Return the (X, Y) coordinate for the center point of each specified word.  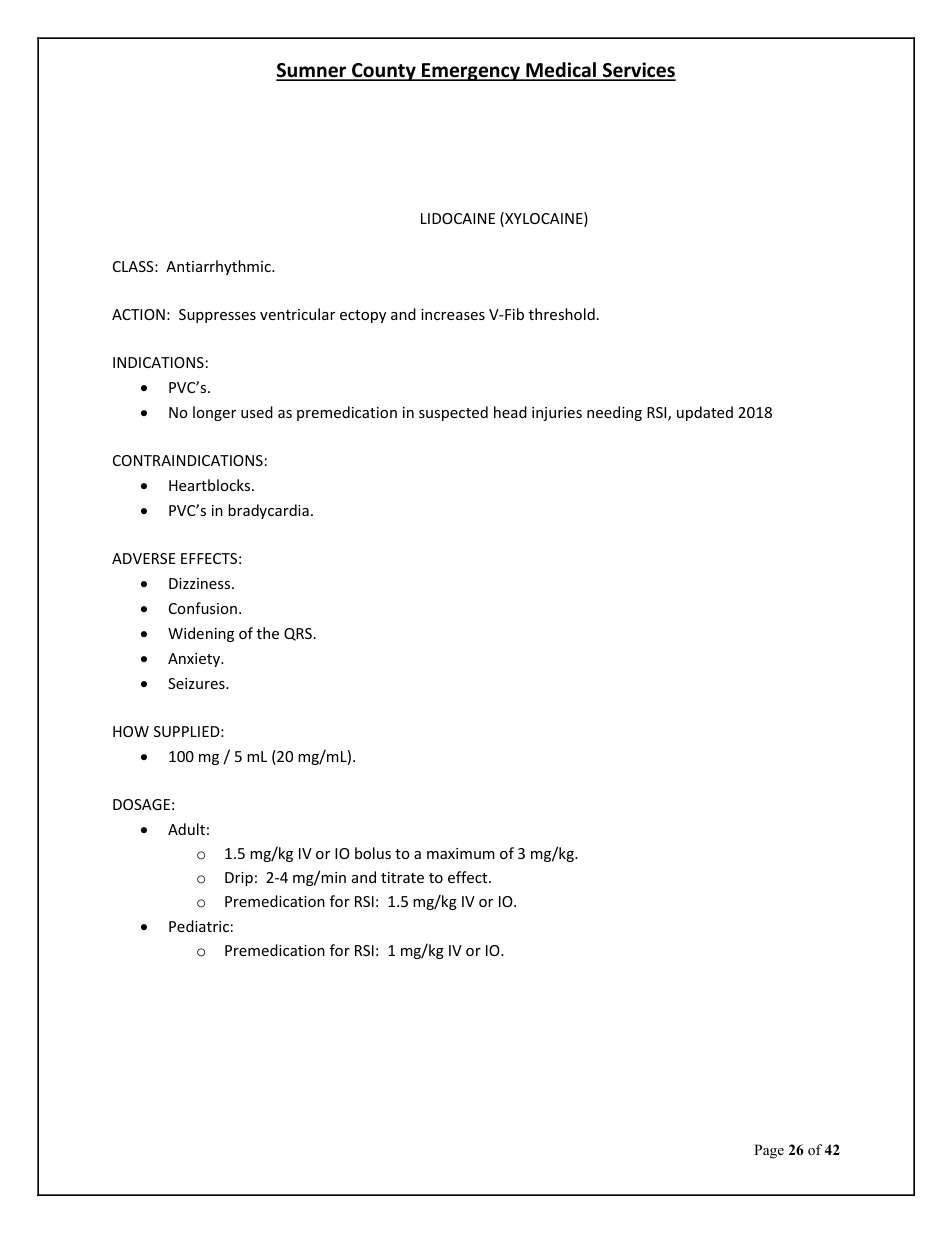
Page (769, 1151)
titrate (402, 877)
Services (638, 71)
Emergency (471, 72)
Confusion (203, 608)
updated (705, 413)
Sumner (312, 71)
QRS (298, 634)
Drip (239, 879)
